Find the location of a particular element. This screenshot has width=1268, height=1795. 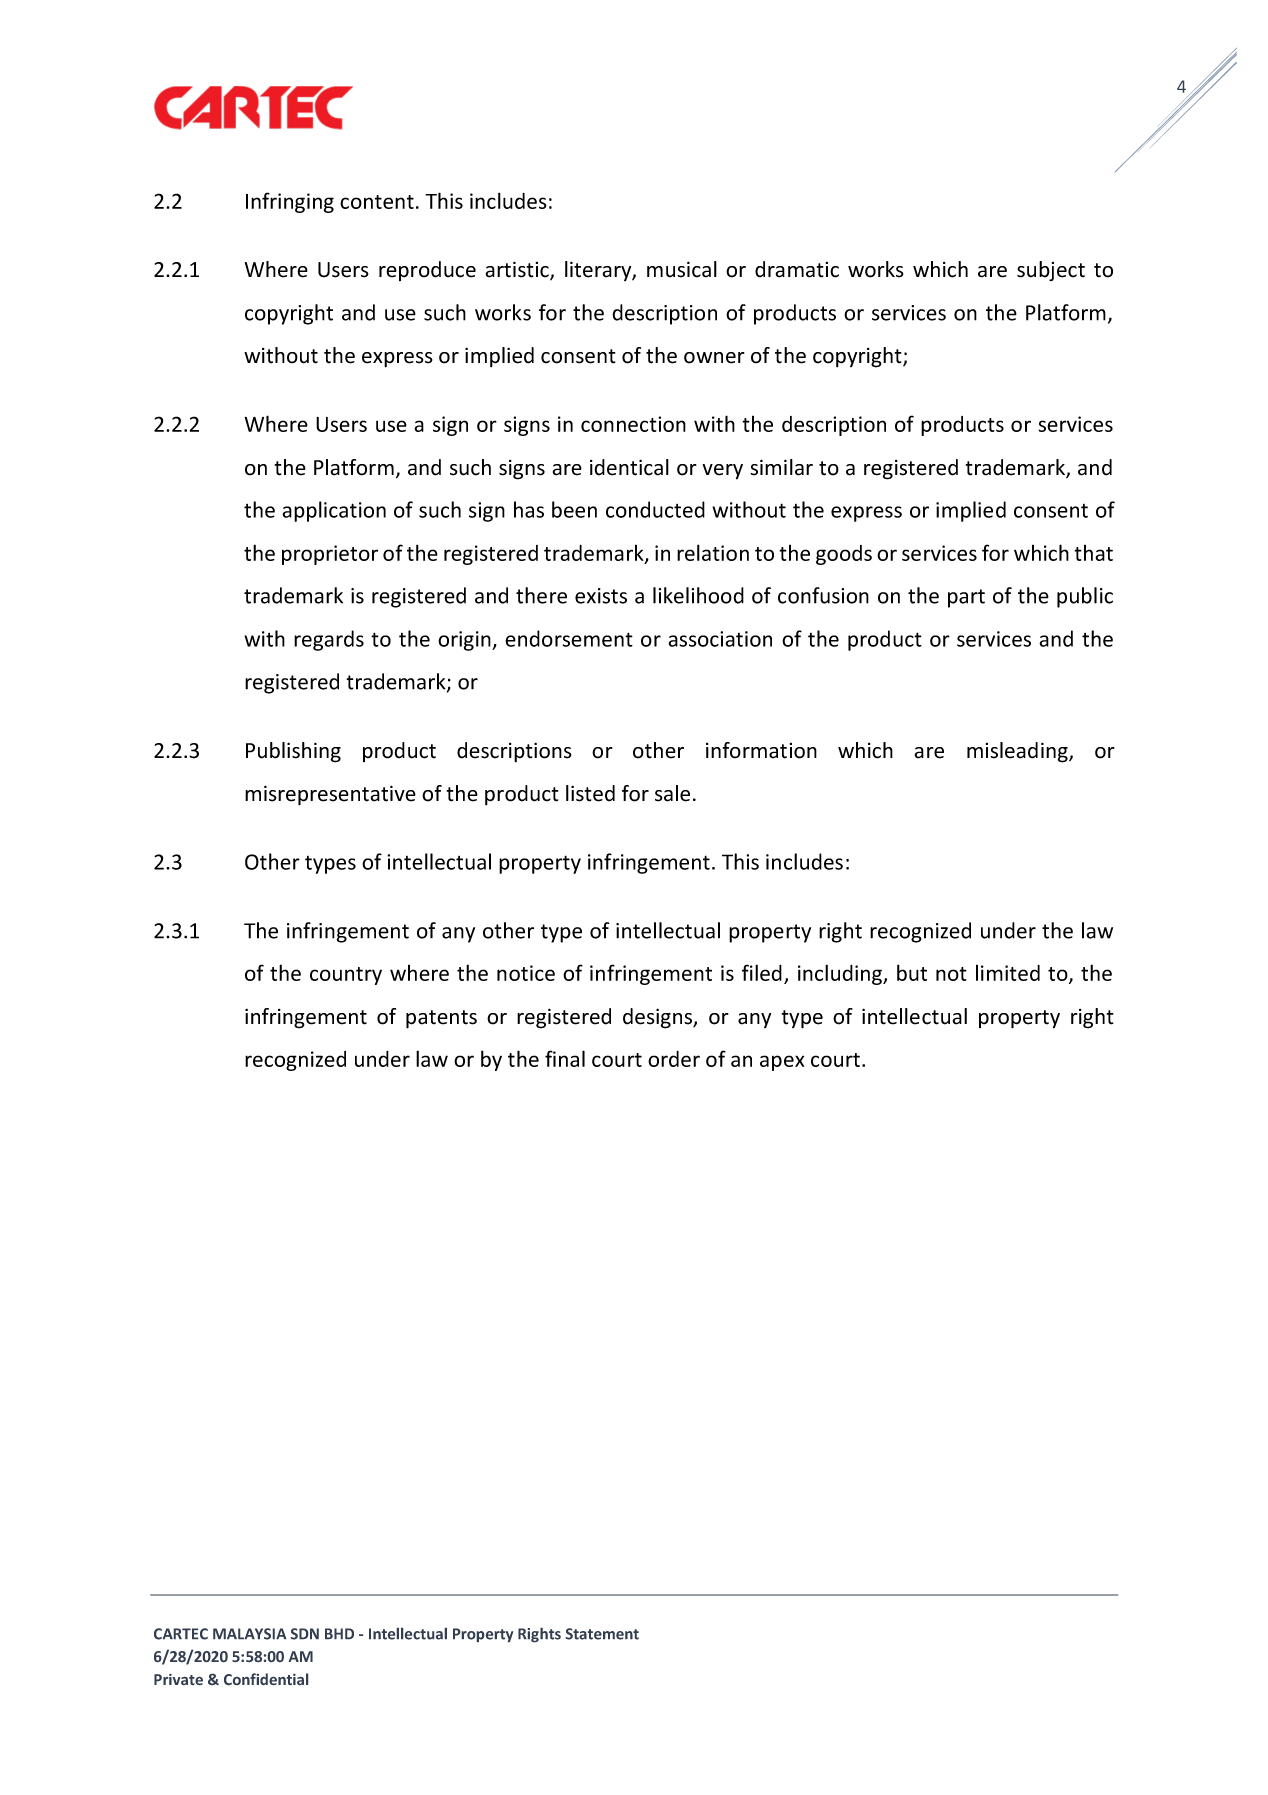

Publishing is located at coordinates (293, 752).
